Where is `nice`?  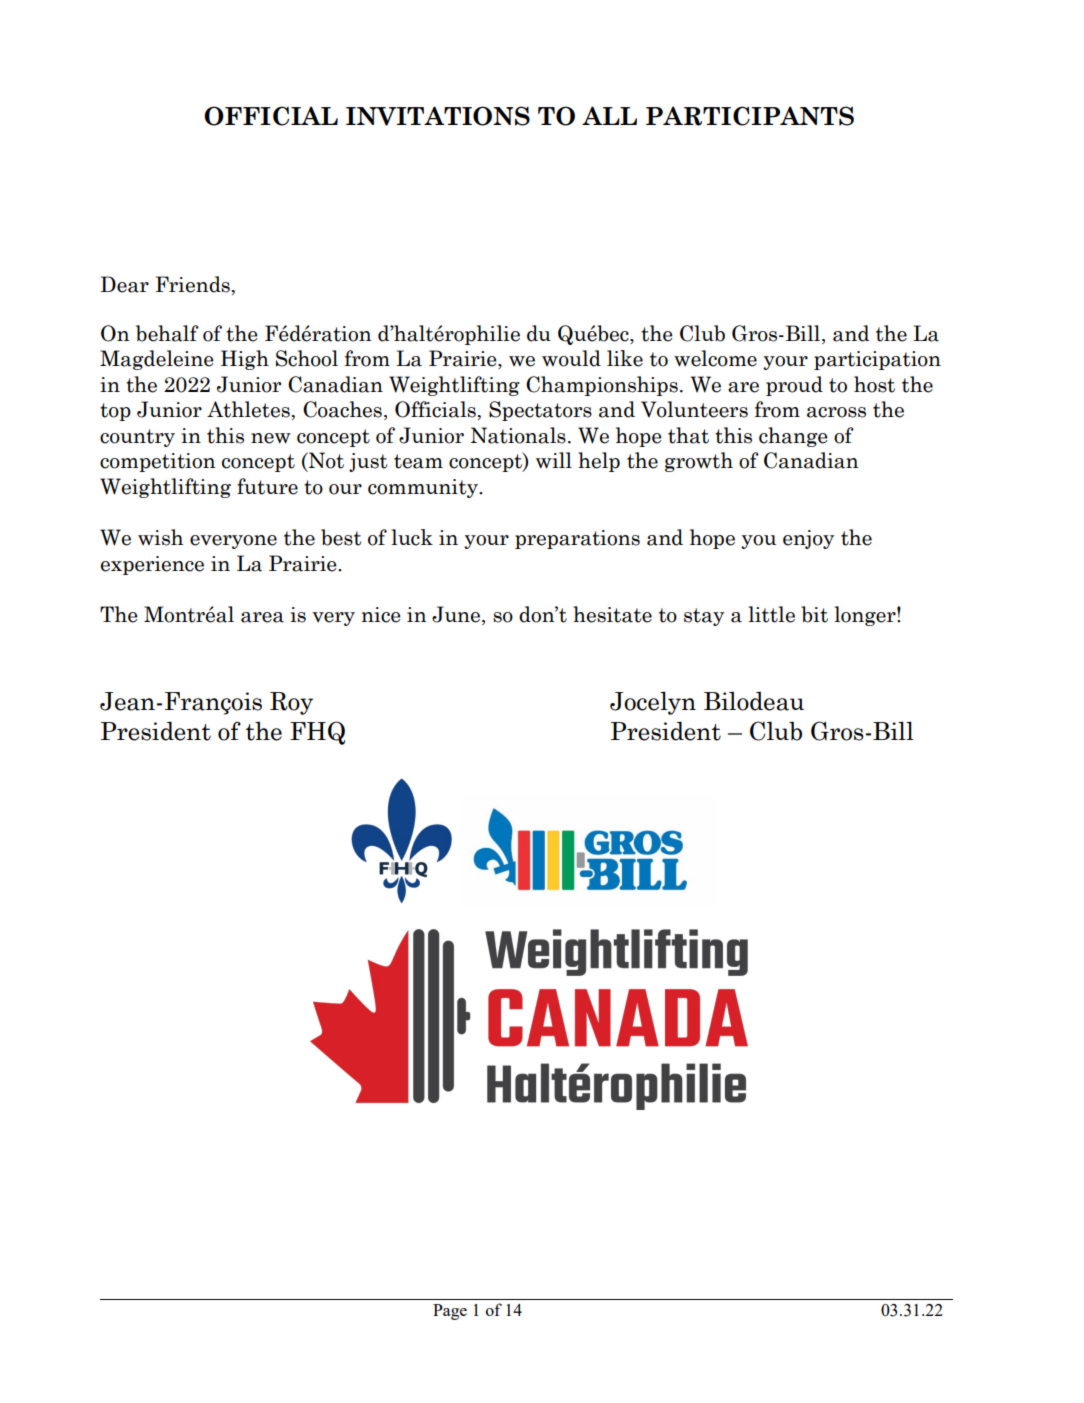 nice is located at coordinates (381, 615).
